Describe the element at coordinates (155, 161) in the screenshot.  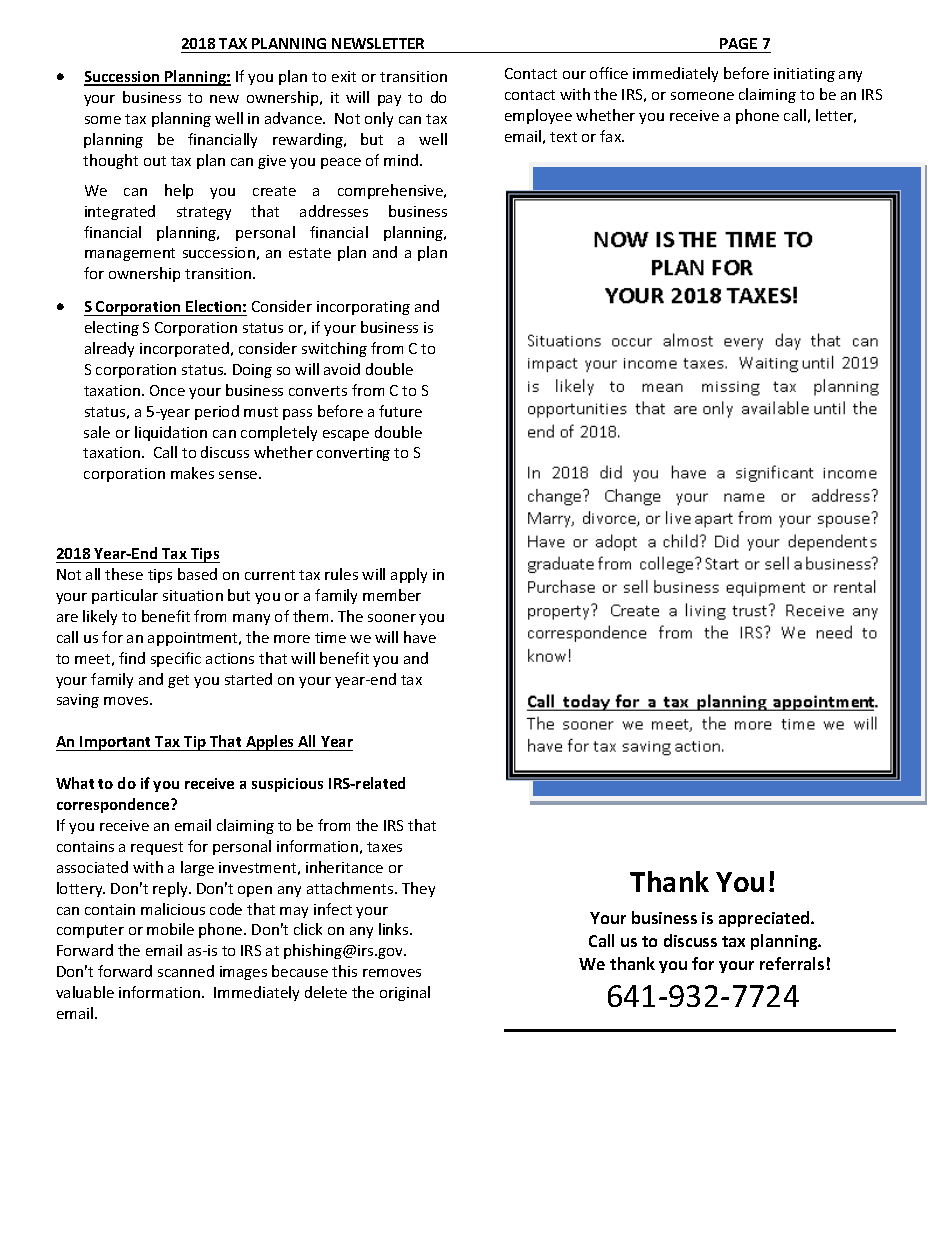
I see `out` at that location.
